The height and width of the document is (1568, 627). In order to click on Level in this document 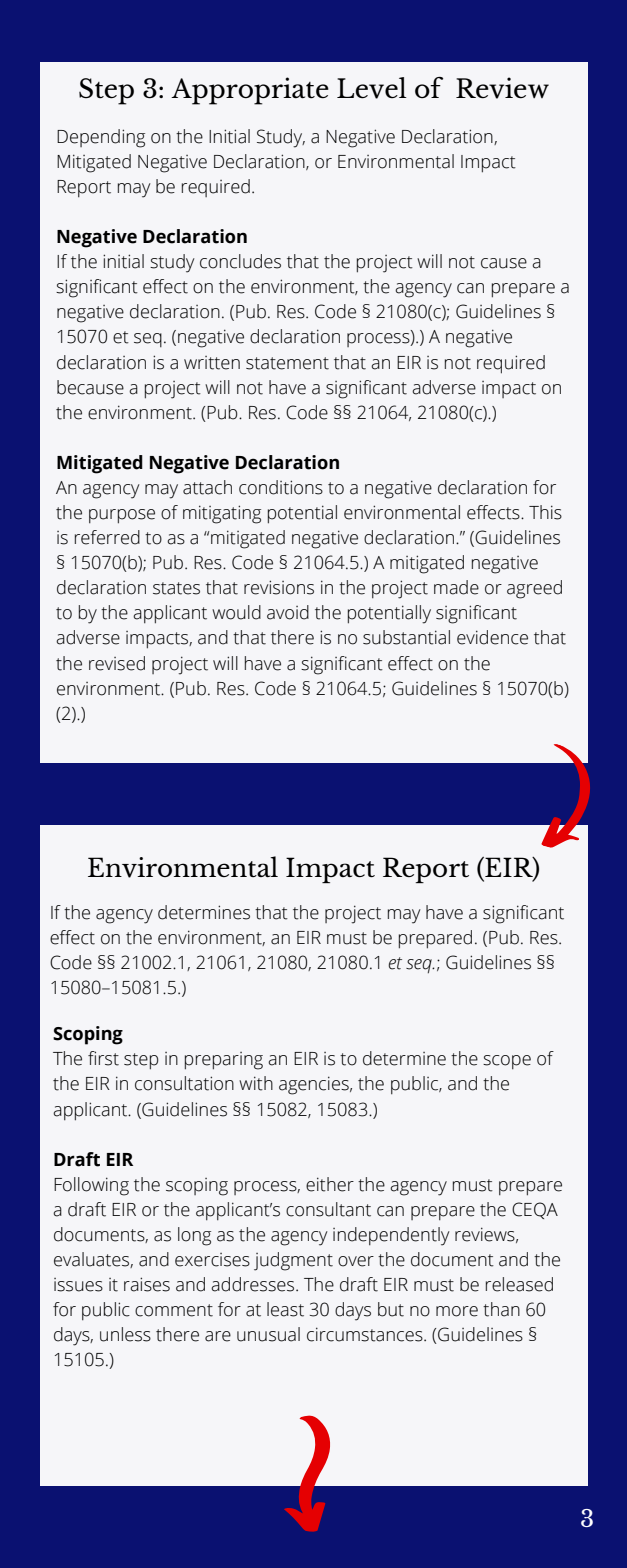, I will do `click(372, 88)`.
